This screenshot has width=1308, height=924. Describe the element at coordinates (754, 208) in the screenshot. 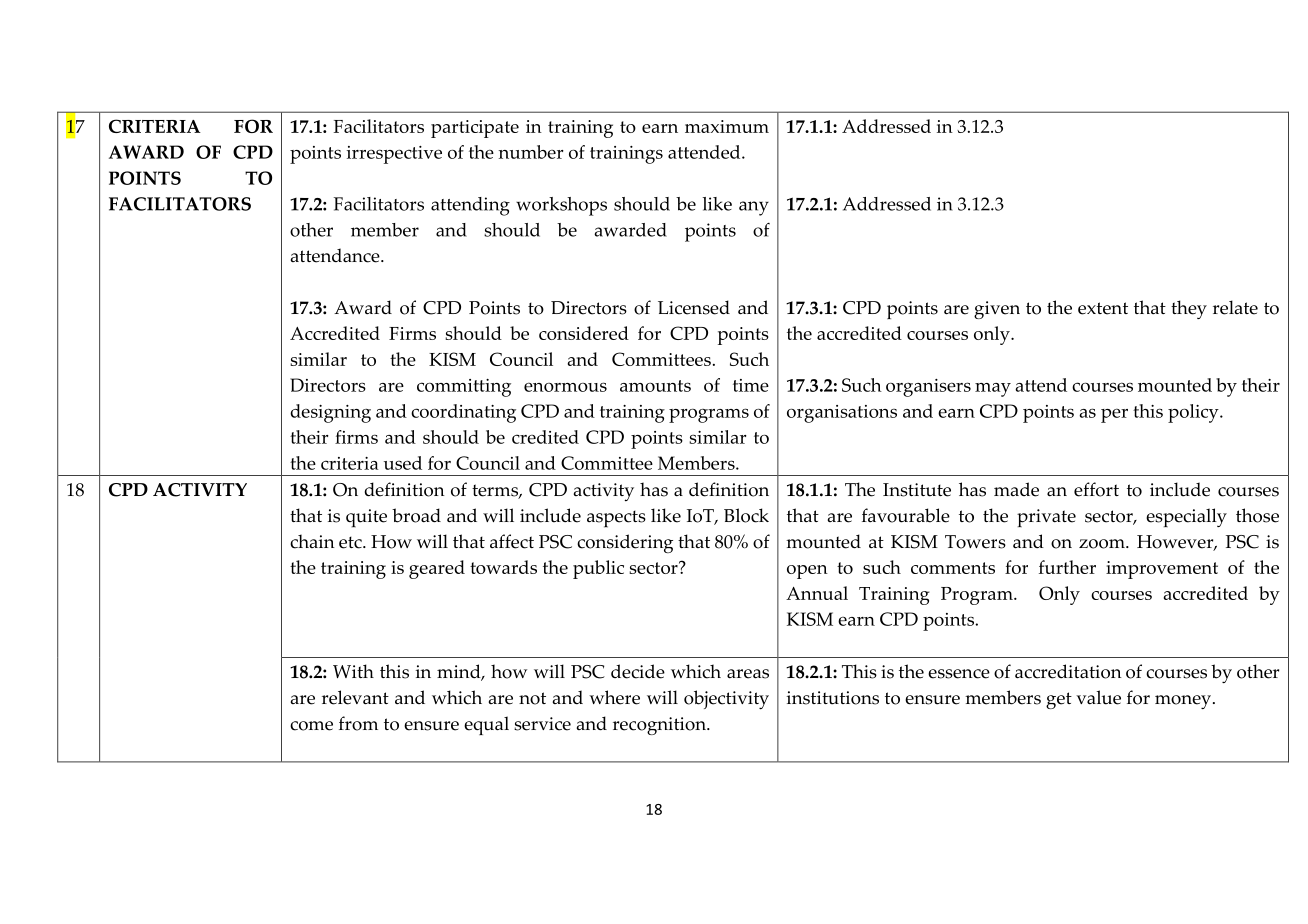

I see `any` at that location.
